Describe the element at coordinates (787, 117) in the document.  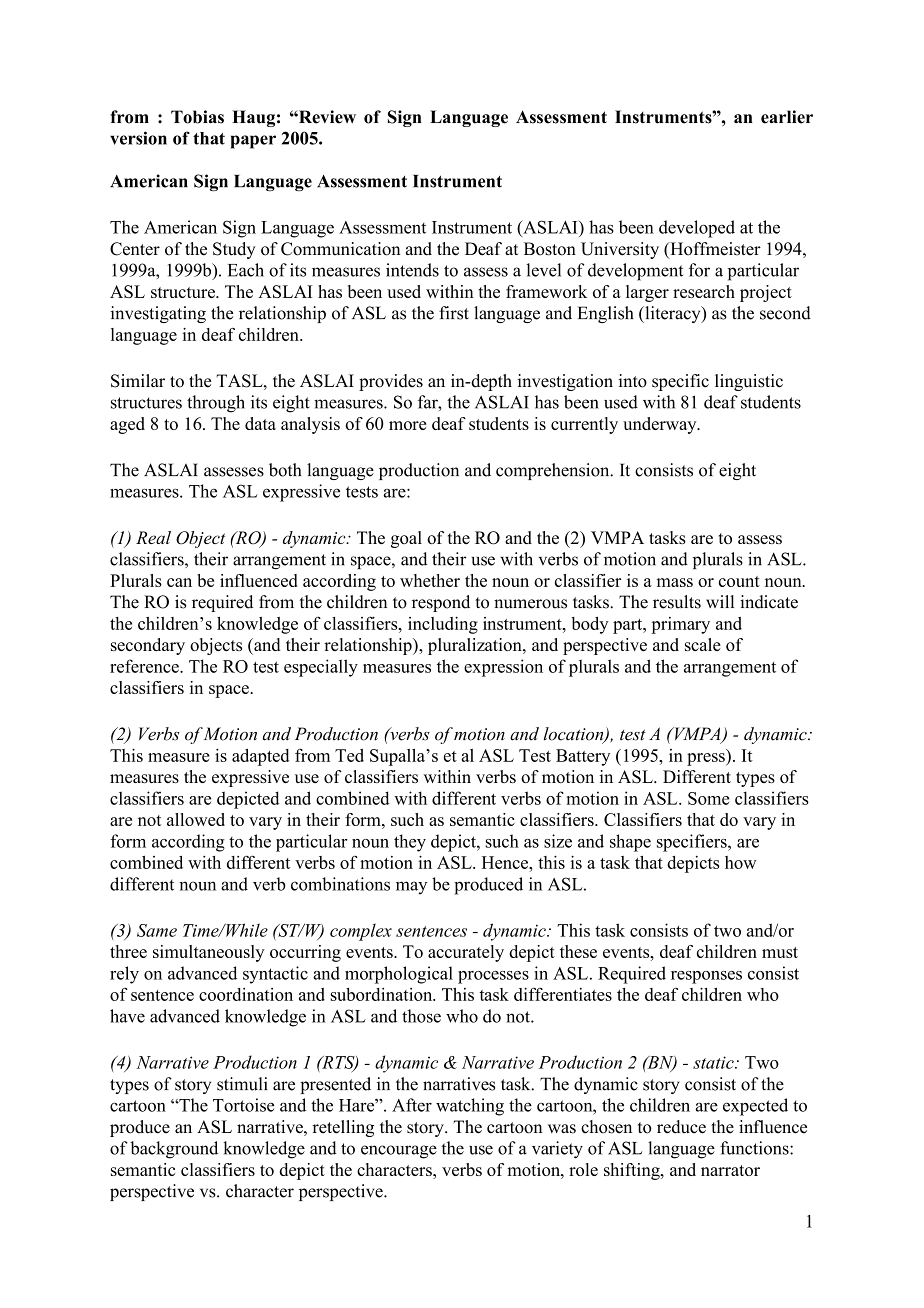
I see `earlier` at that location.
